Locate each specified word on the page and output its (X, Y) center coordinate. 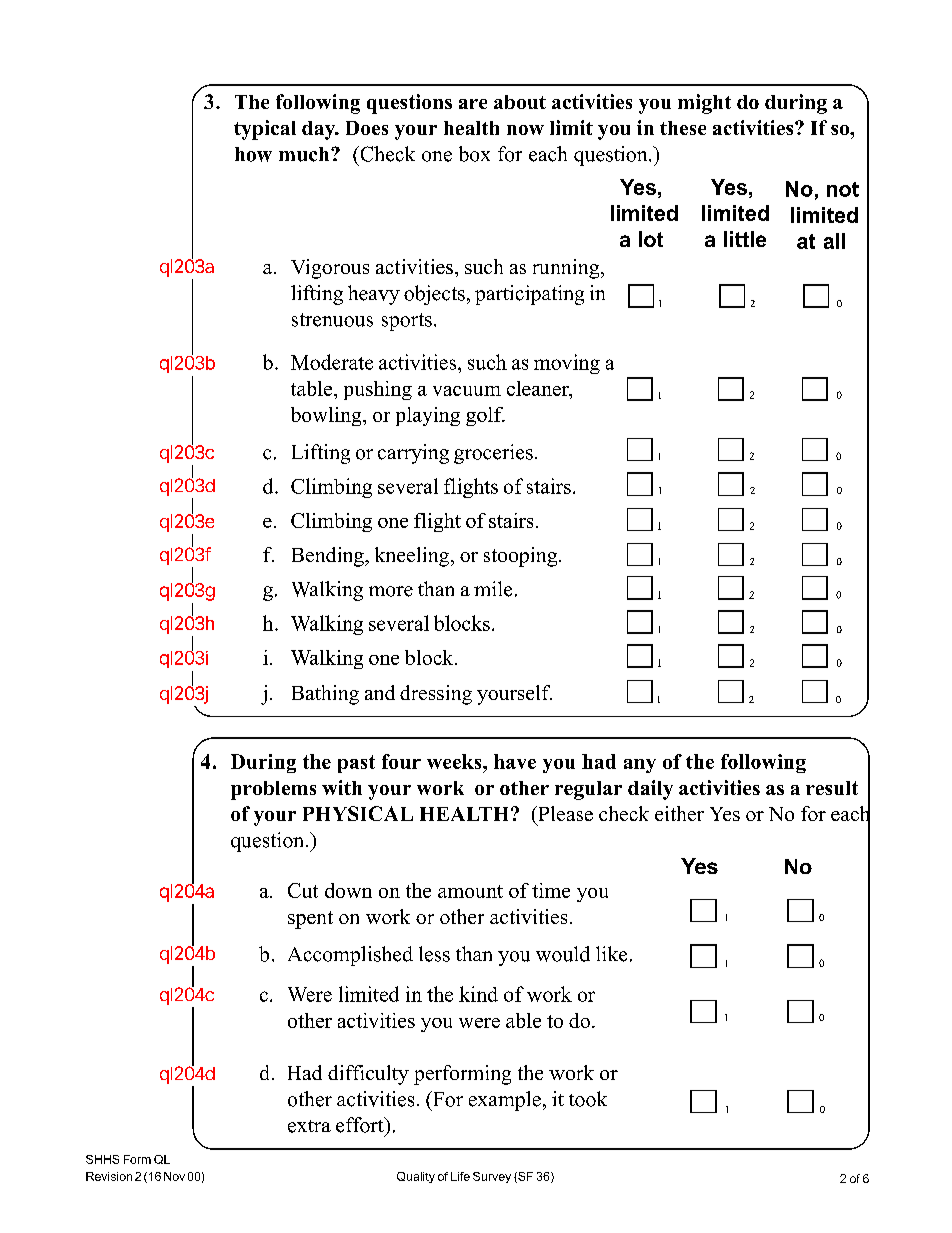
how (253, 154)
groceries (493, 454)
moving (567, 364)
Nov (174, 1176)
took (588, 1099)
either (679, 813)
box (474, 154)
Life (460, 1176)
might (704, 104)
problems (273, 790)
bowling (327, 416)
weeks (455, 761)
